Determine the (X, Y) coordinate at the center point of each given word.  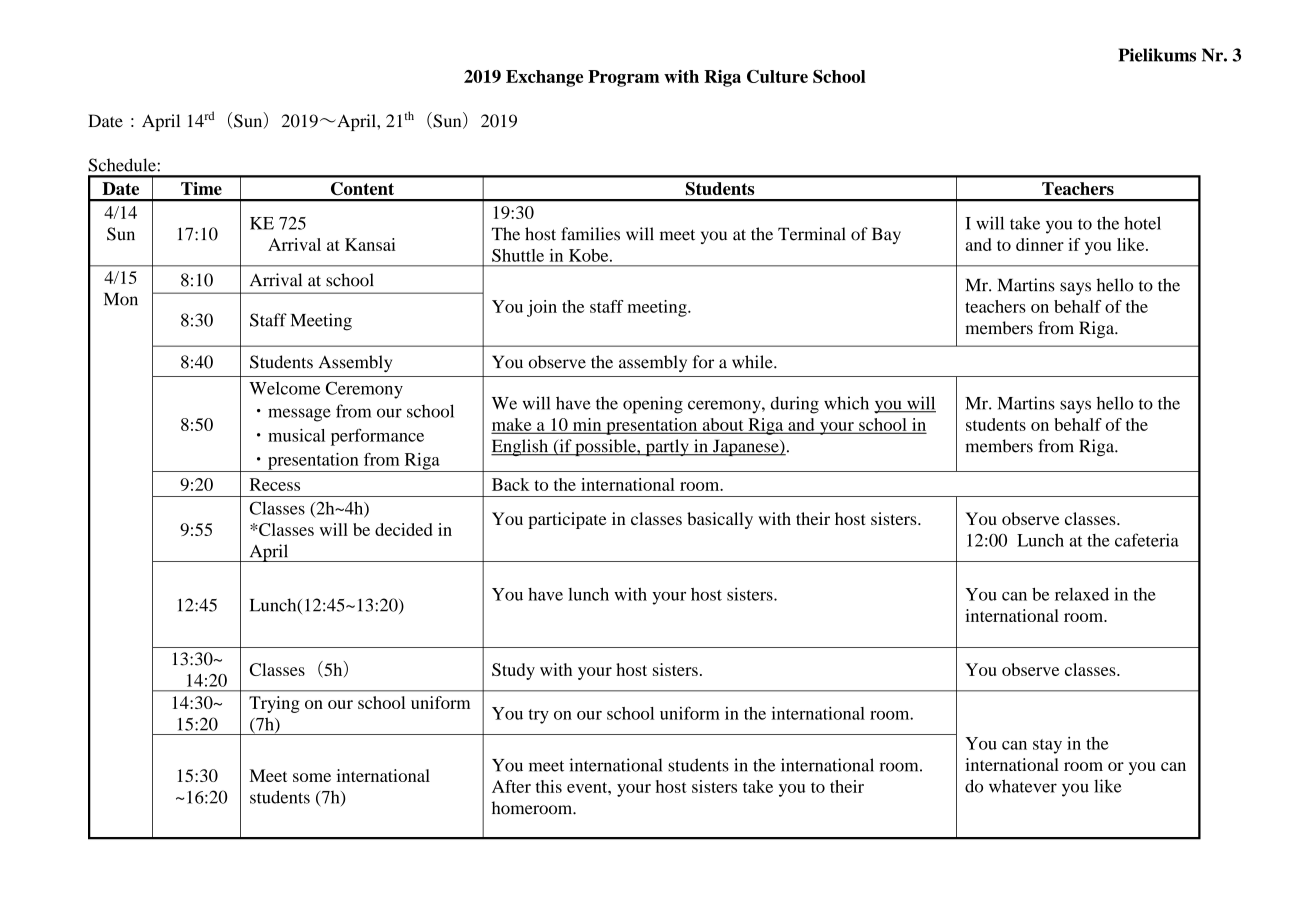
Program (623, 78)
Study (513, 671)
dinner (1040, 244)
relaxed (1082, 594)
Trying (274, 704)
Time (201, 188)
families (590, 234)
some (312, 777)
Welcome (284, 388)
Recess (275, 484)
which (846, 403)
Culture (777, 76)
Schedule (123, 165)
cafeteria (1147, 540)
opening (653, 405)
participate (567, 520)
